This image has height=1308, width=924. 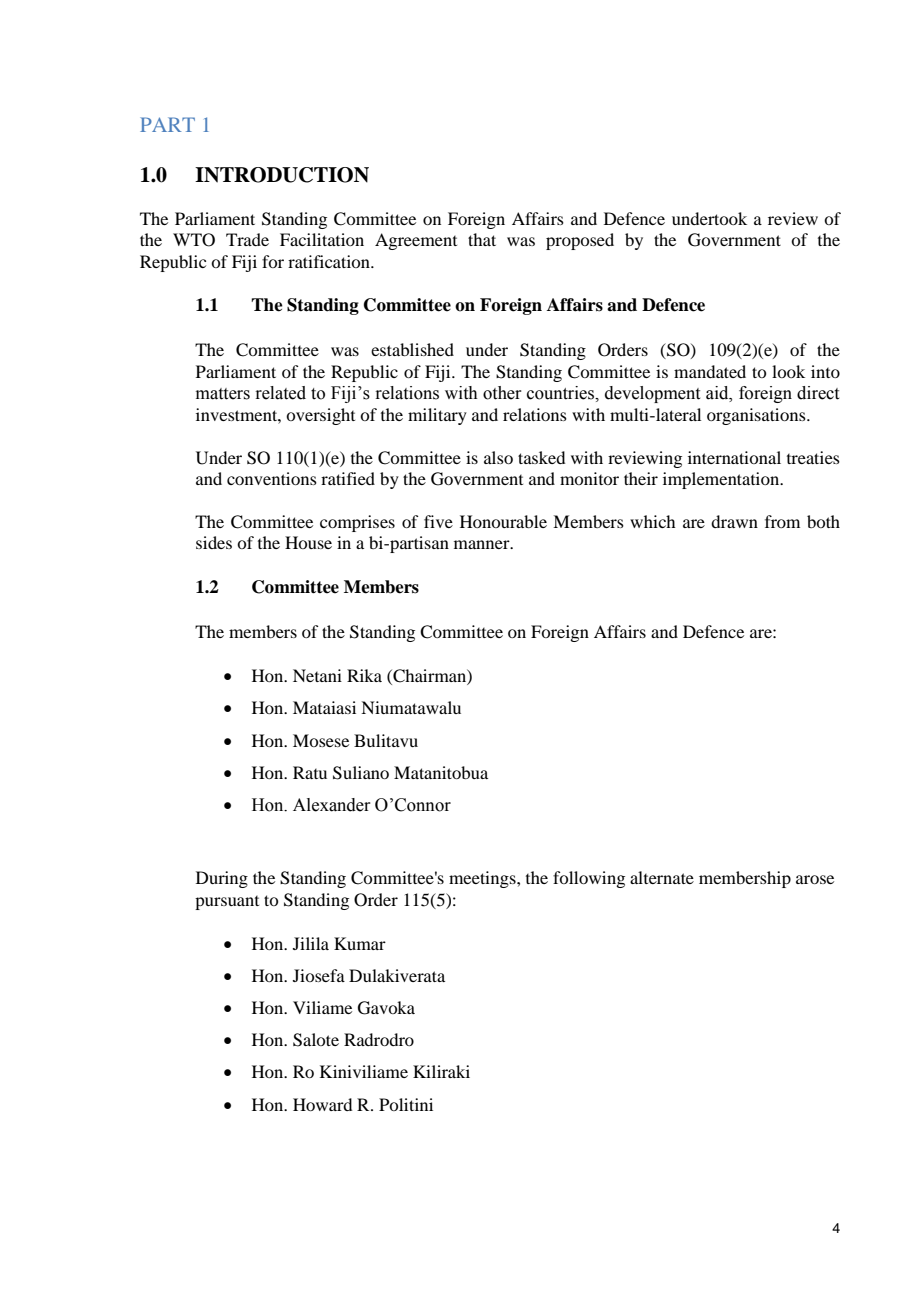 What do you see at coordinates (483, 544) in the image?
I see `manner` at bounding box center [483, 544].
